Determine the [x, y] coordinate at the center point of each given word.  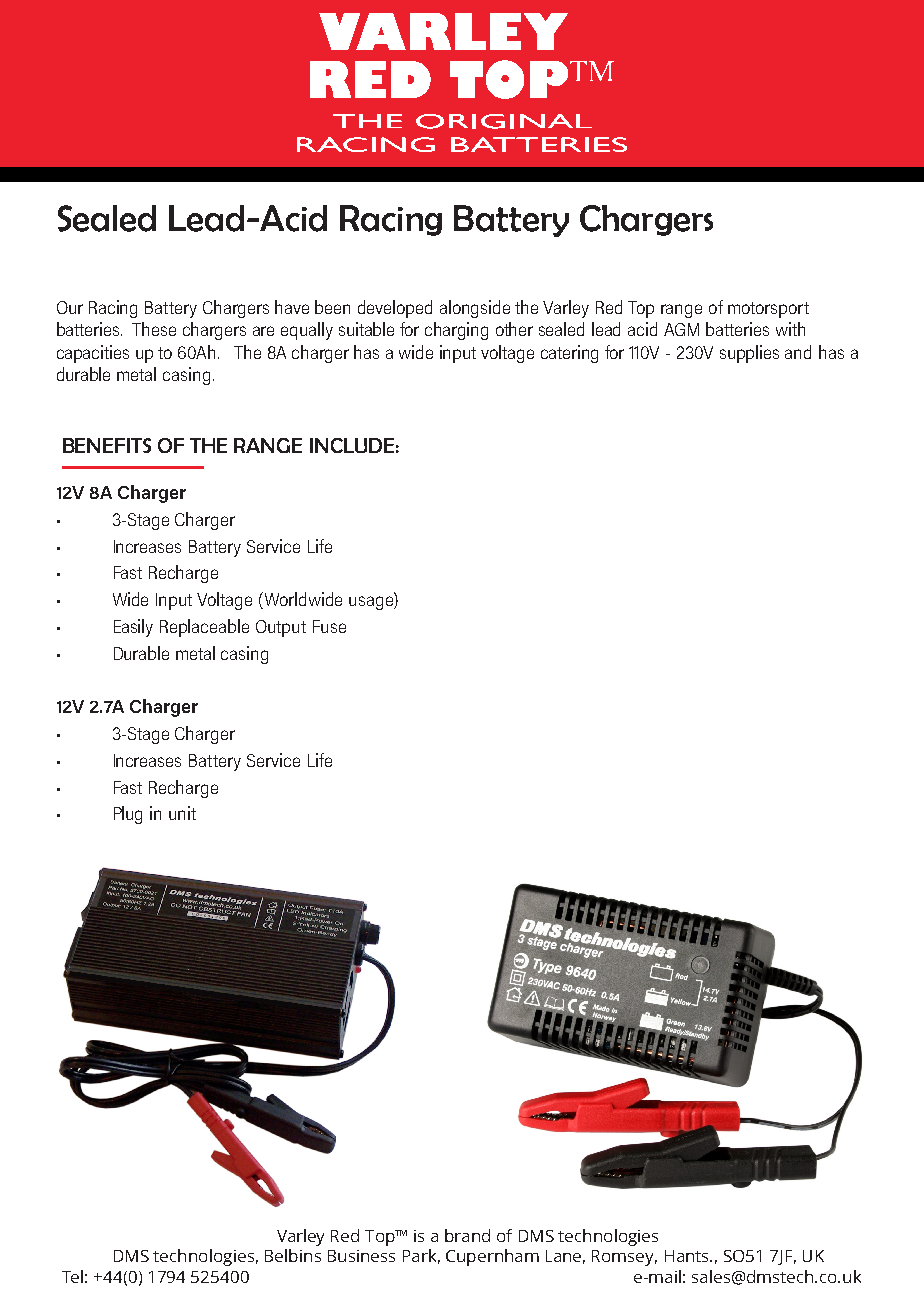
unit [182, 813]
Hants [688, 1256]
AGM [681, 329]
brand [467, 1235]
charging [456, 331]
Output [281, 628]
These [154, 329]
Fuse [329, 626]
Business [361, 1256]
